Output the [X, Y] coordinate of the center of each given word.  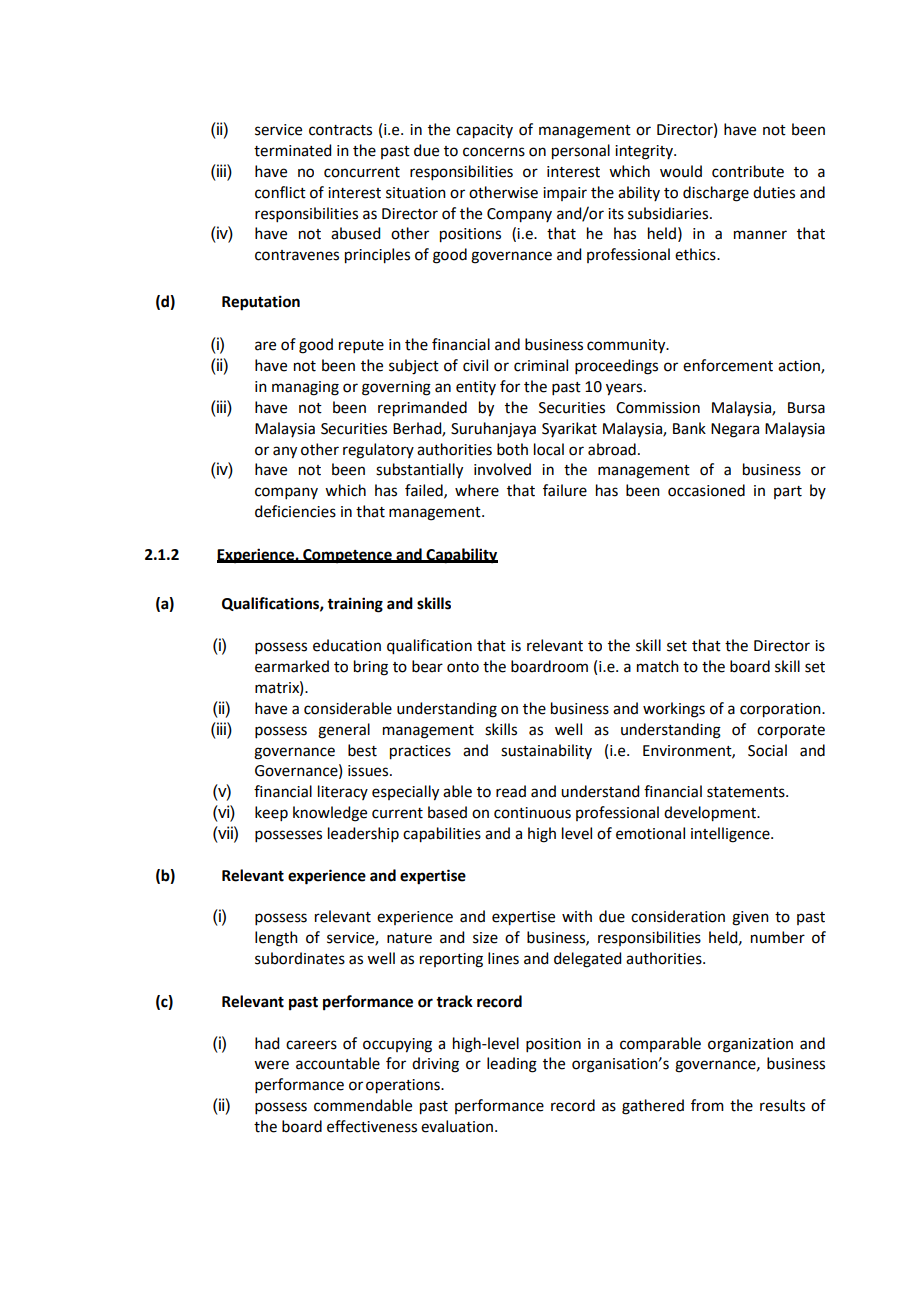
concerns [494, 152]
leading [512, 1065]
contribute [748, 171]
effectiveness [372, 1126]
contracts [340, 130]
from [707, 1105]
